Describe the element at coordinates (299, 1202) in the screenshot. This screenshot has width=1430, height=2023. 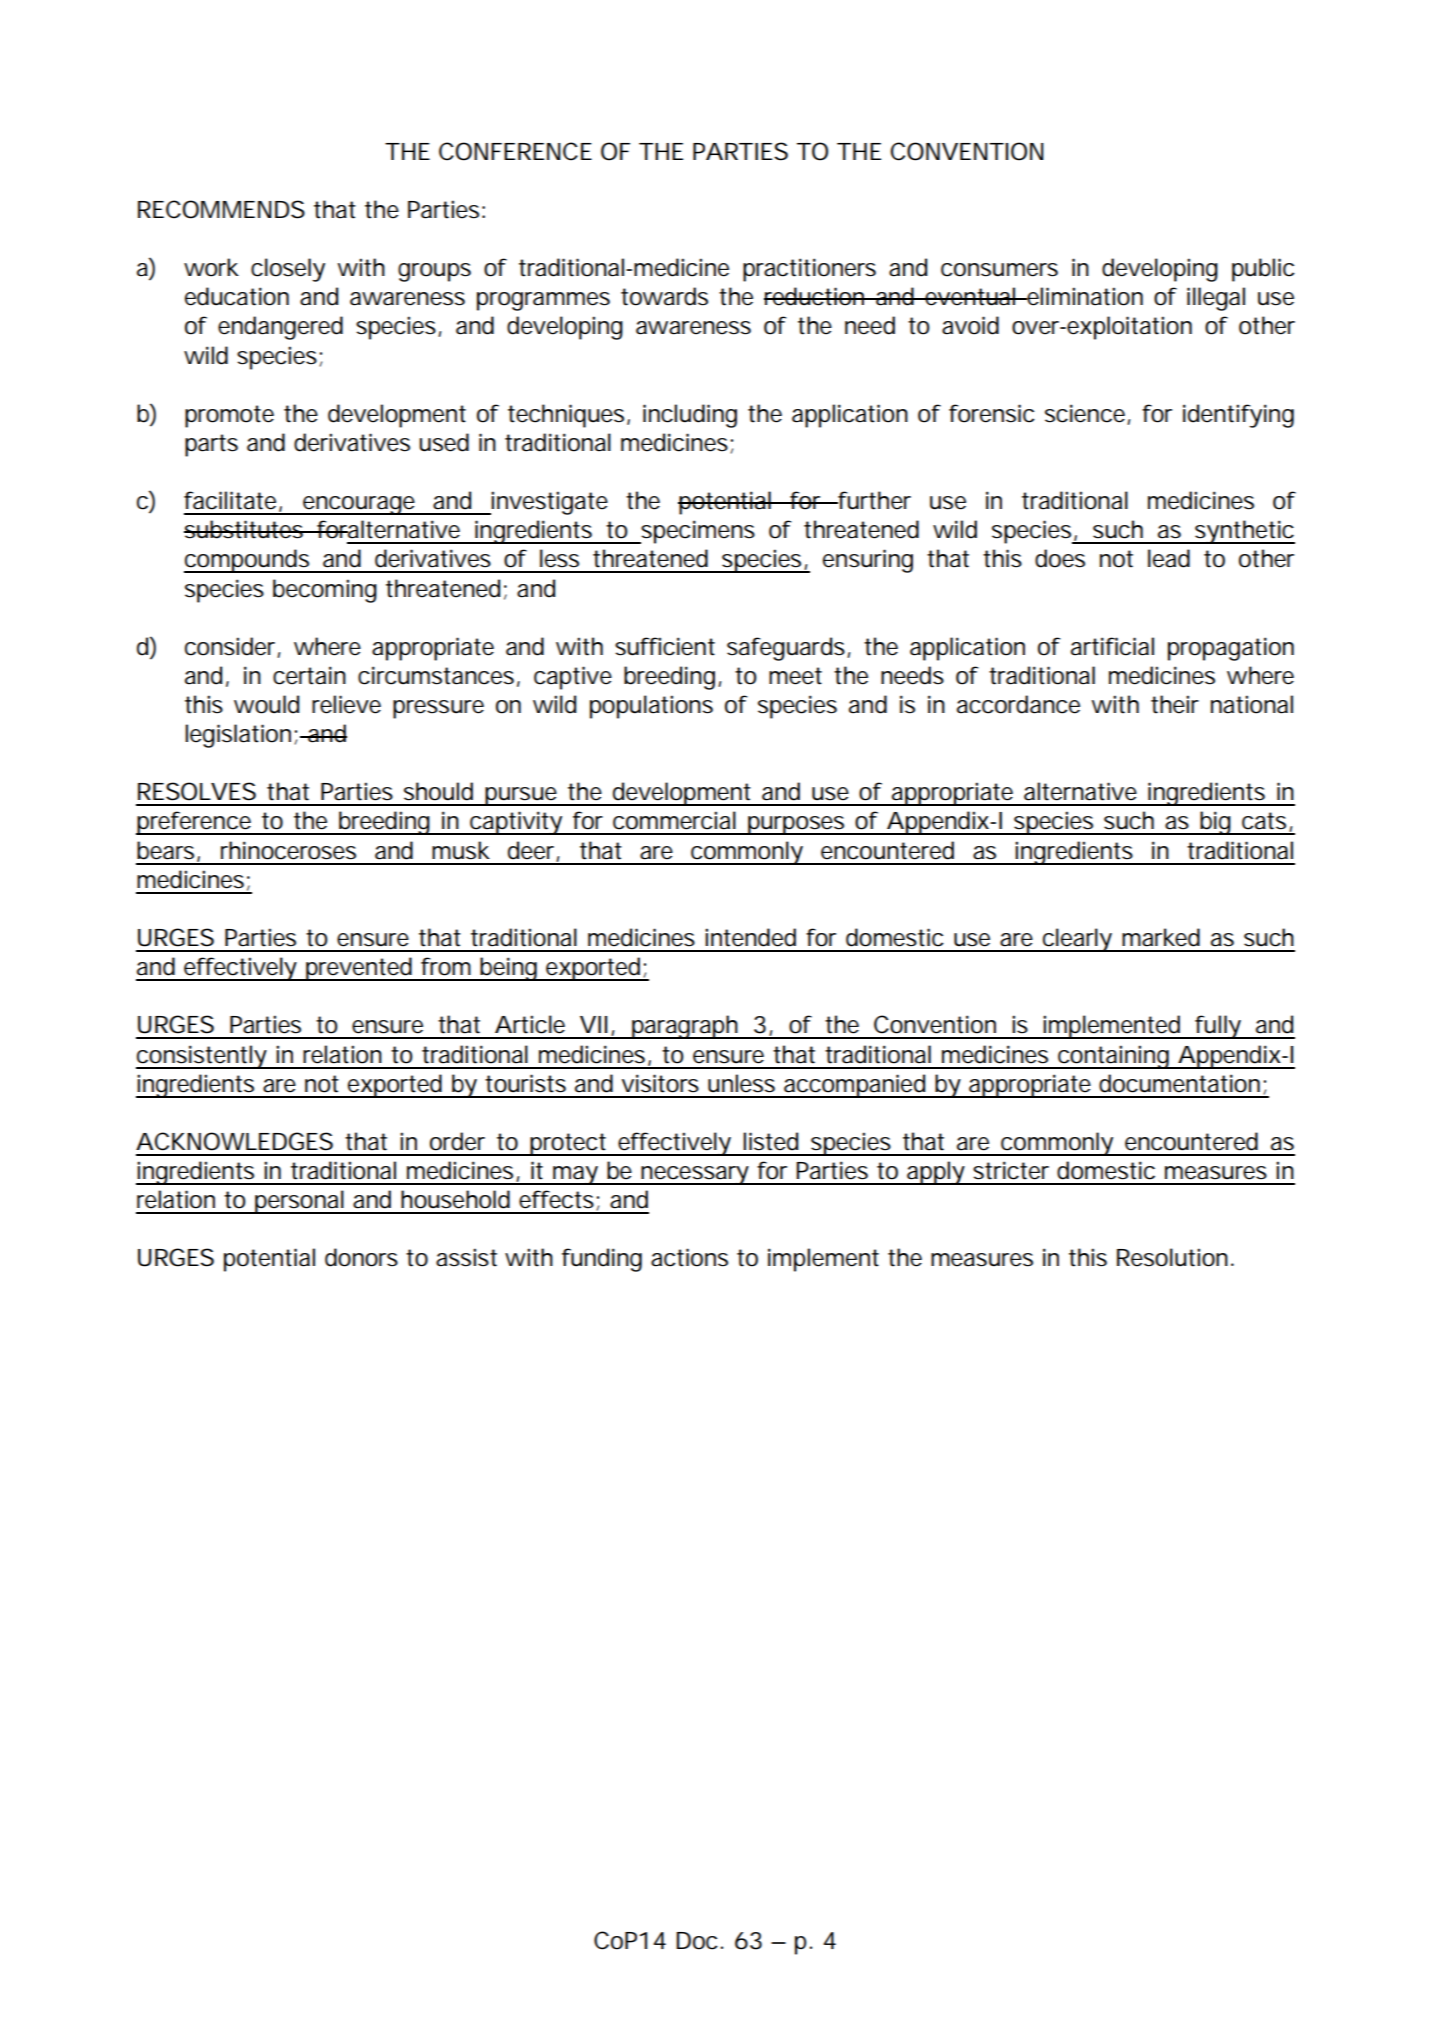
I see `personal` at that location.
